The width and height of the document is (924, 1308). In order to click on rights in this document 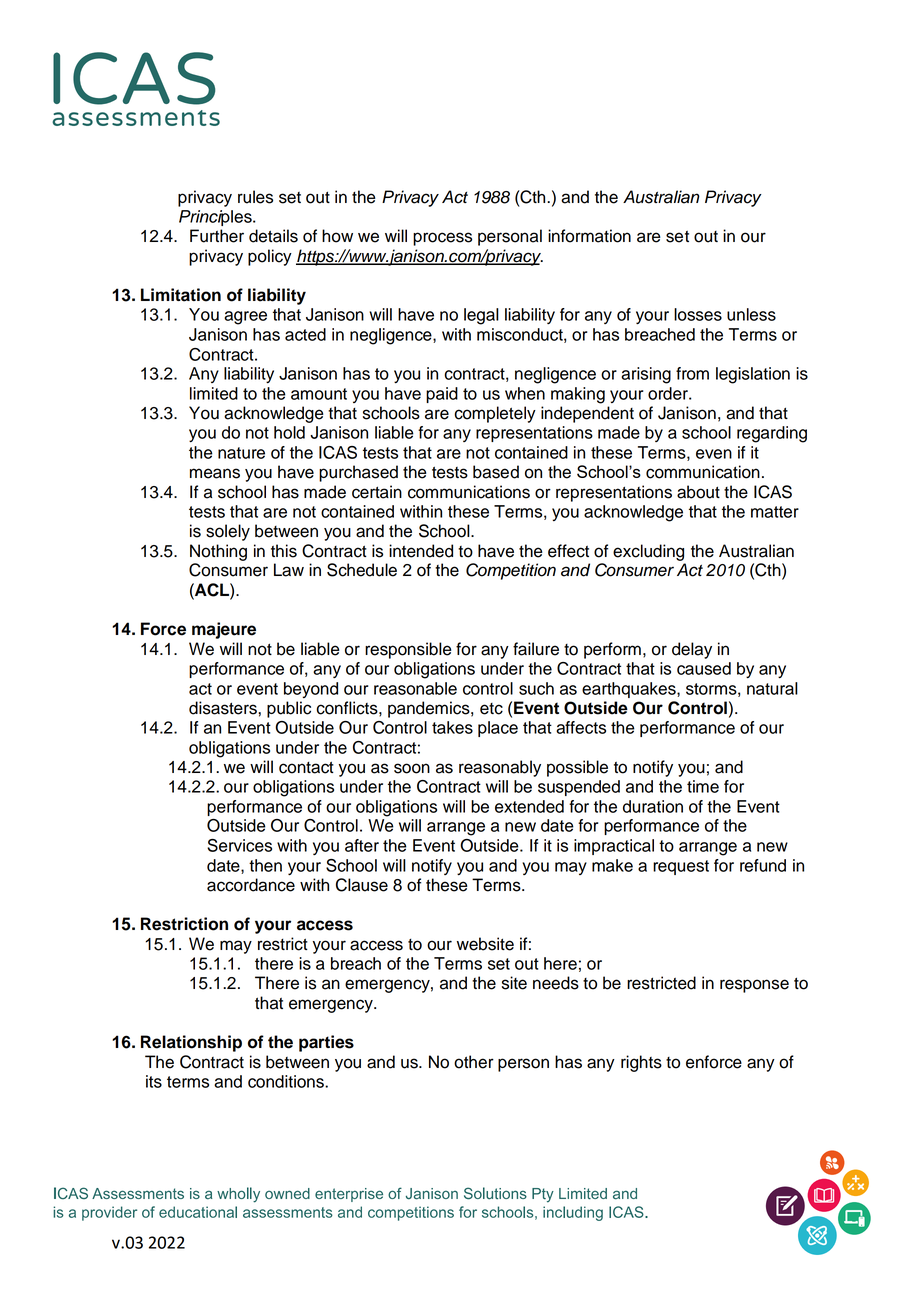, I will do `click(641, 1063)`.
